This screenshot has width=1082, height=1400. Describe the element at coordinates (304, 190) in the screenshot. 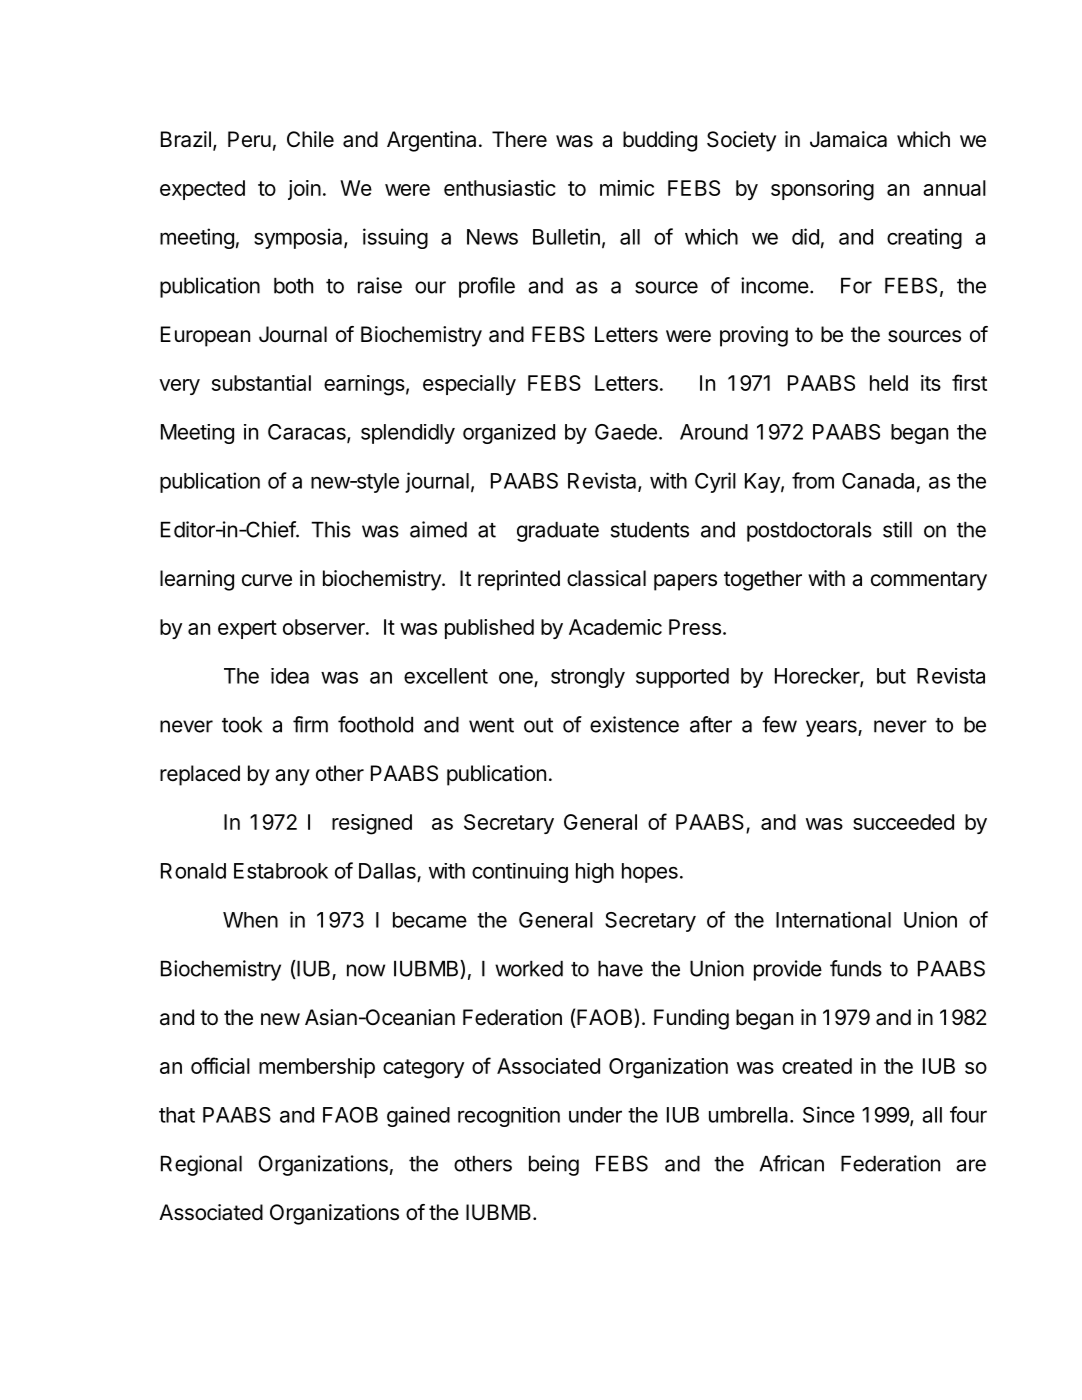

I see `join` at that location.
